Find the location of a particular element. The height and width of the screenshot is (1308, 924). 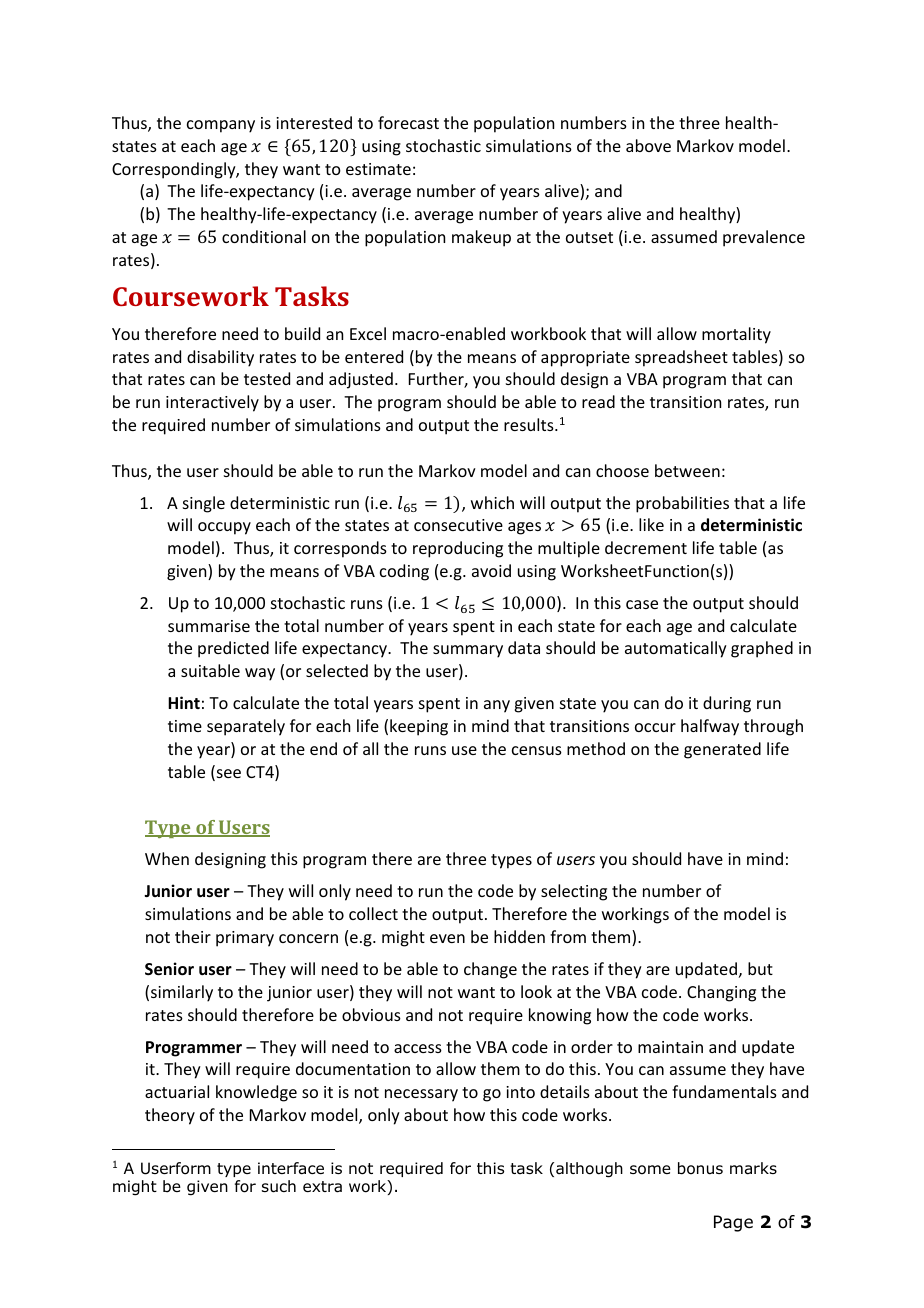

avoid is located at coordinates (491, 570).
